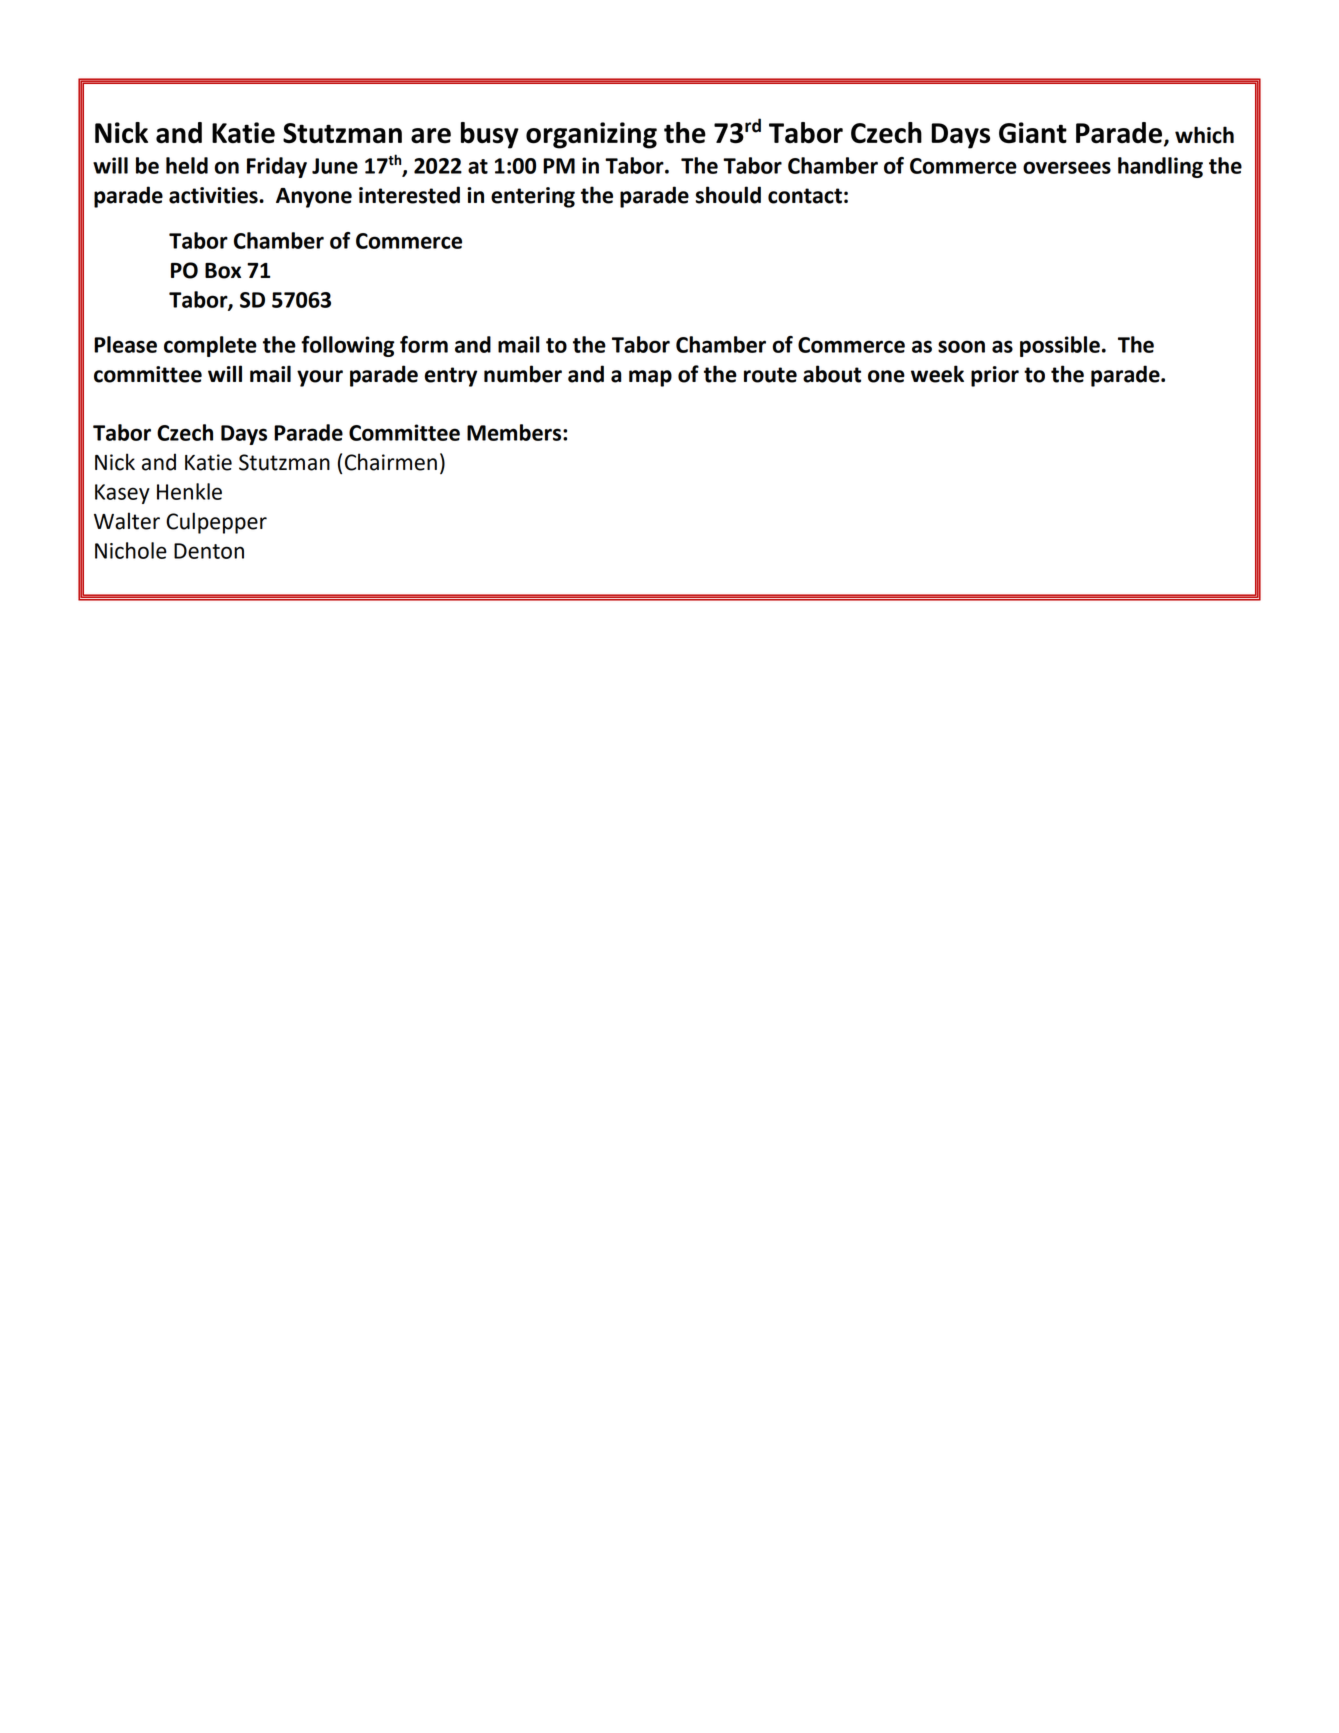 The width and height of the screenshot is (1339, 1733). I want to click on Friday, so click(277, 167).
